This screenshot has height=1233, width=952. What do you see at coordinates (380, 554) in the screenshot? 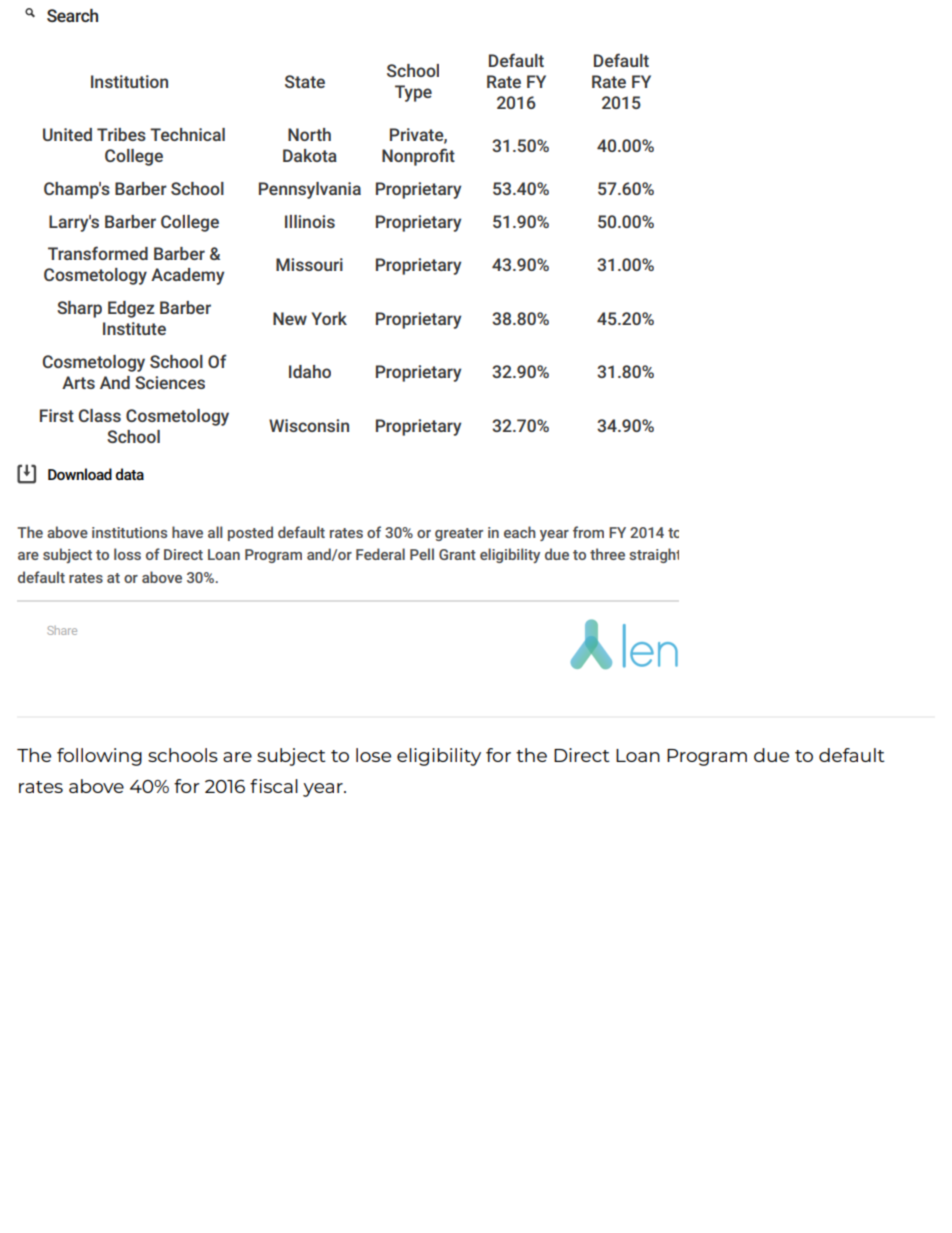
I see `Federal` at bounding box center [380, 554].
